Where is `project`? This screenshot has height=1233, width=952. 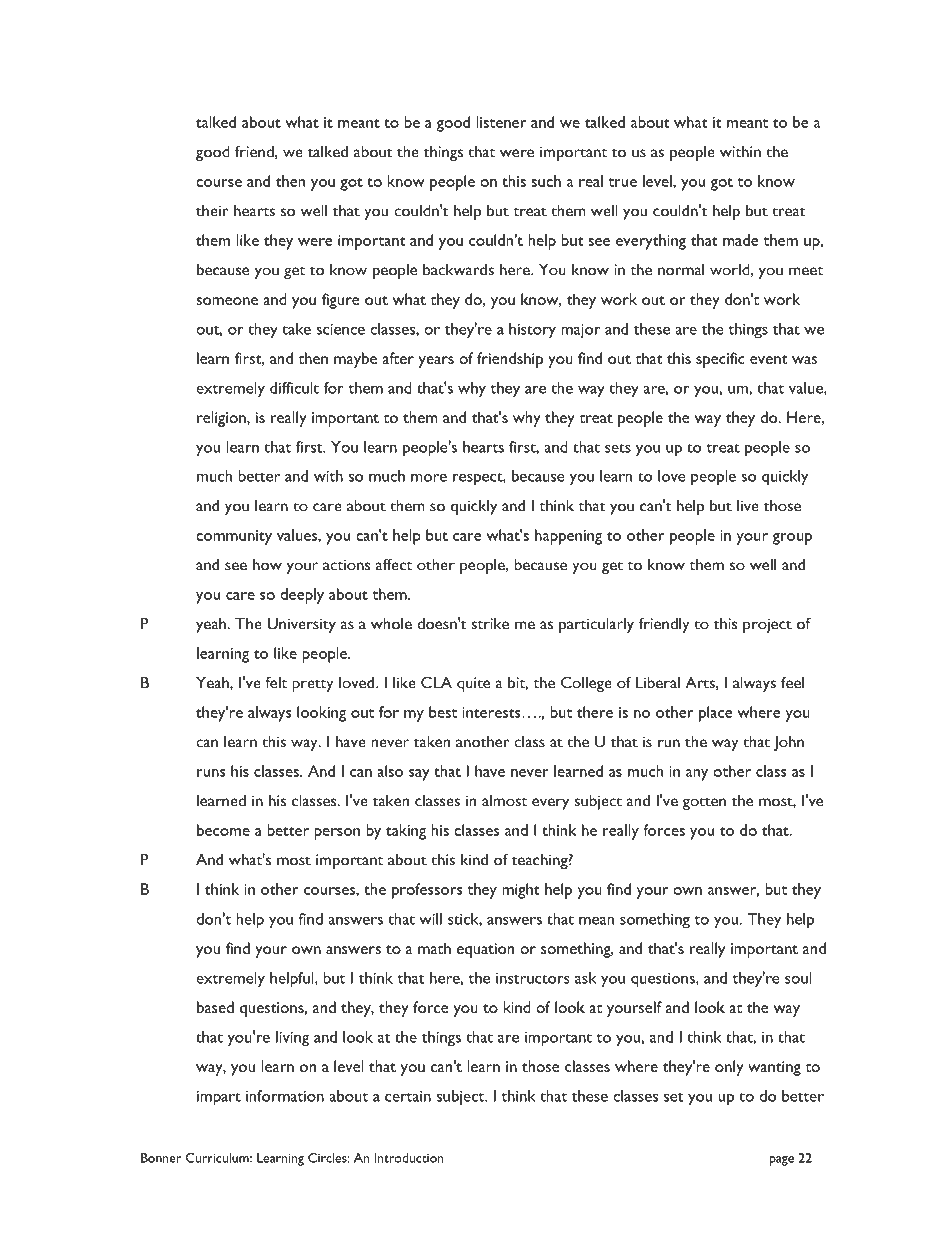
project is located at coordinates (767, 625).
